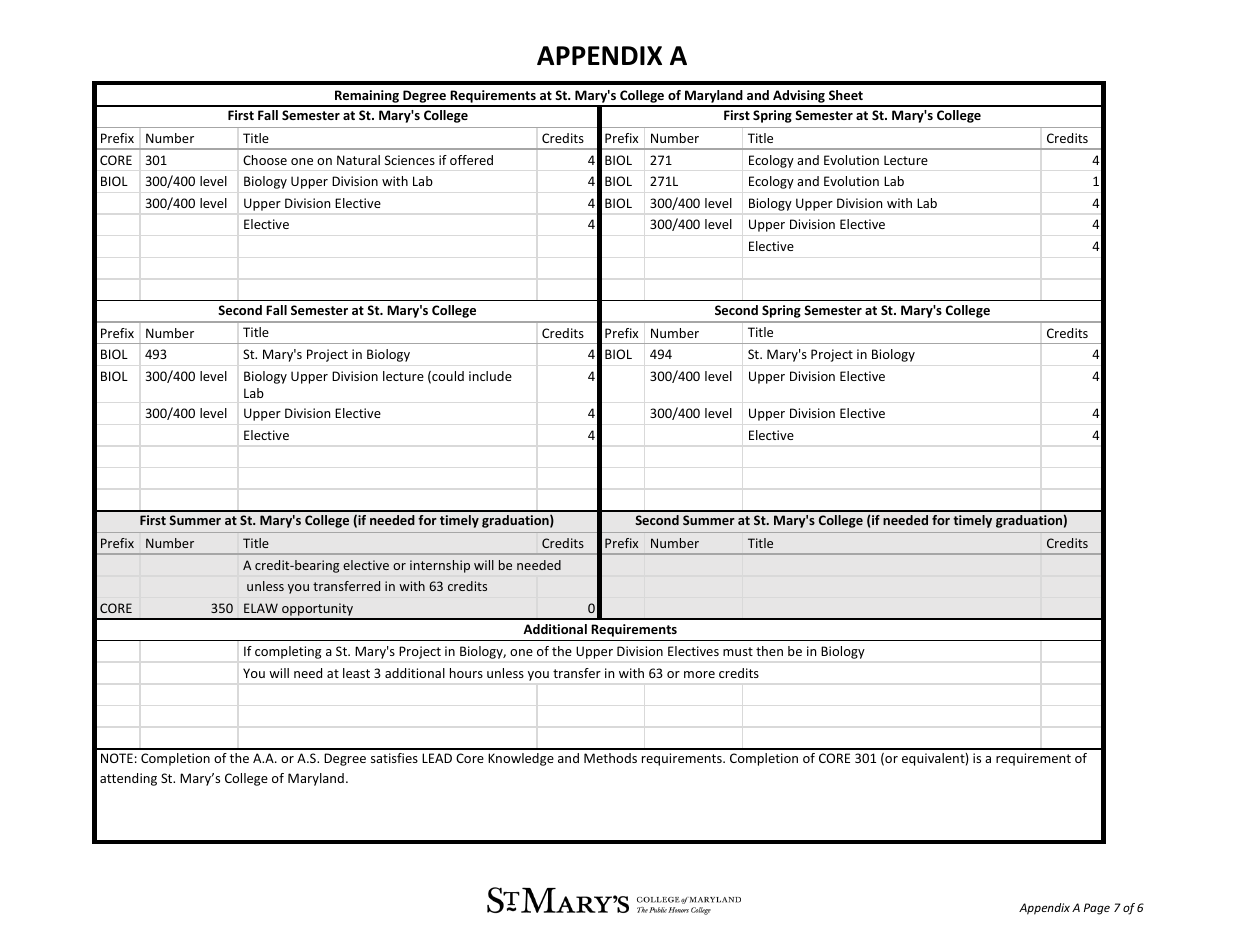  What do you see at coordinates (738, 651) in the screenshot?
I see `must` at bounding box center [738, 651].
